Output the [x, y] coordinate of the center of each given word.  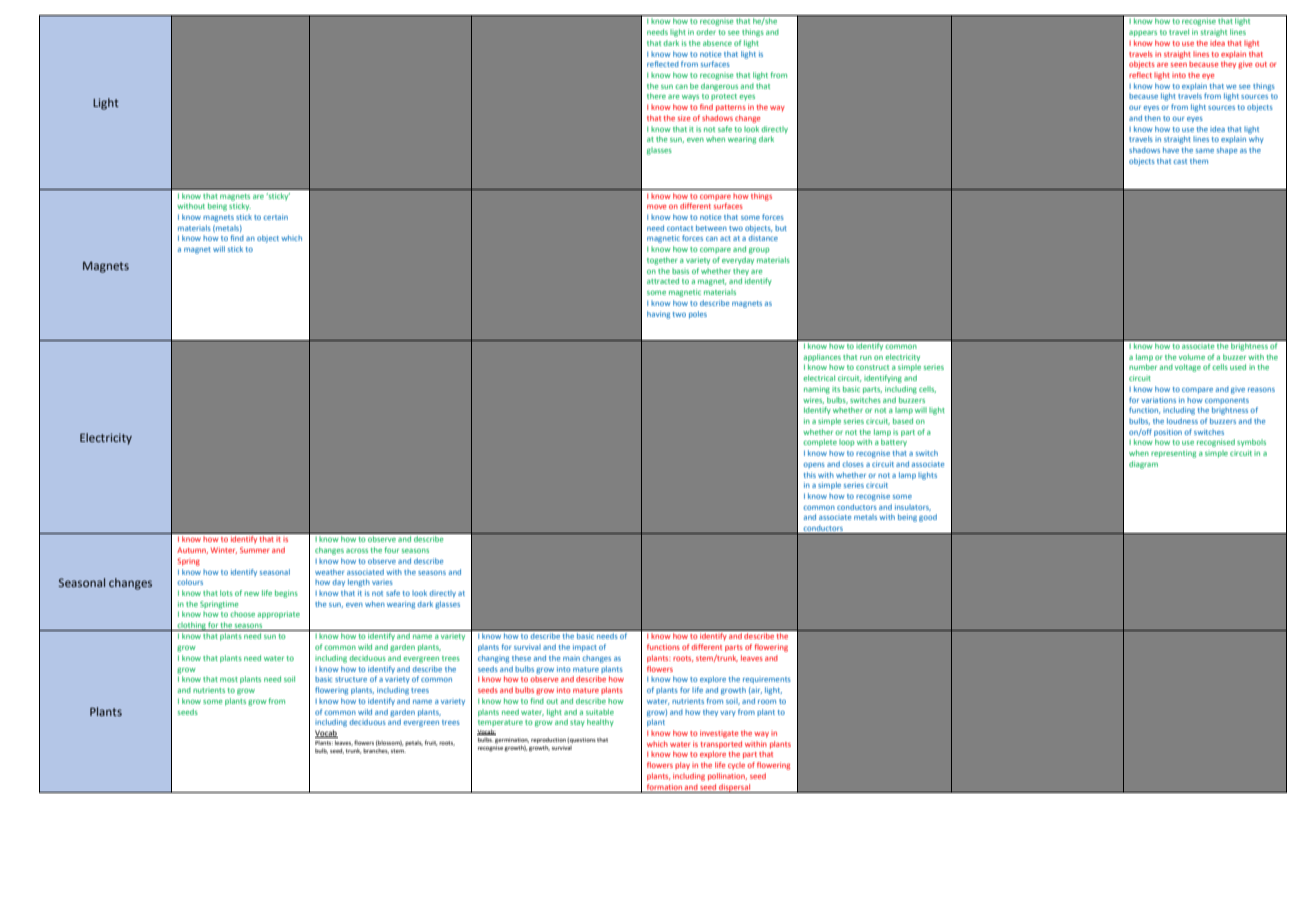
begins [286, 594]
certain [276, 217]
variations [1158, 400]
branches [376, 751]
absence [717, 43]
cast [1180, 161]
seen [1179, 65]
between [711, 228]
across [357, 551]
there [656, 96]
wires [813, 400]
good [928, 518]
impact [585, 648]
